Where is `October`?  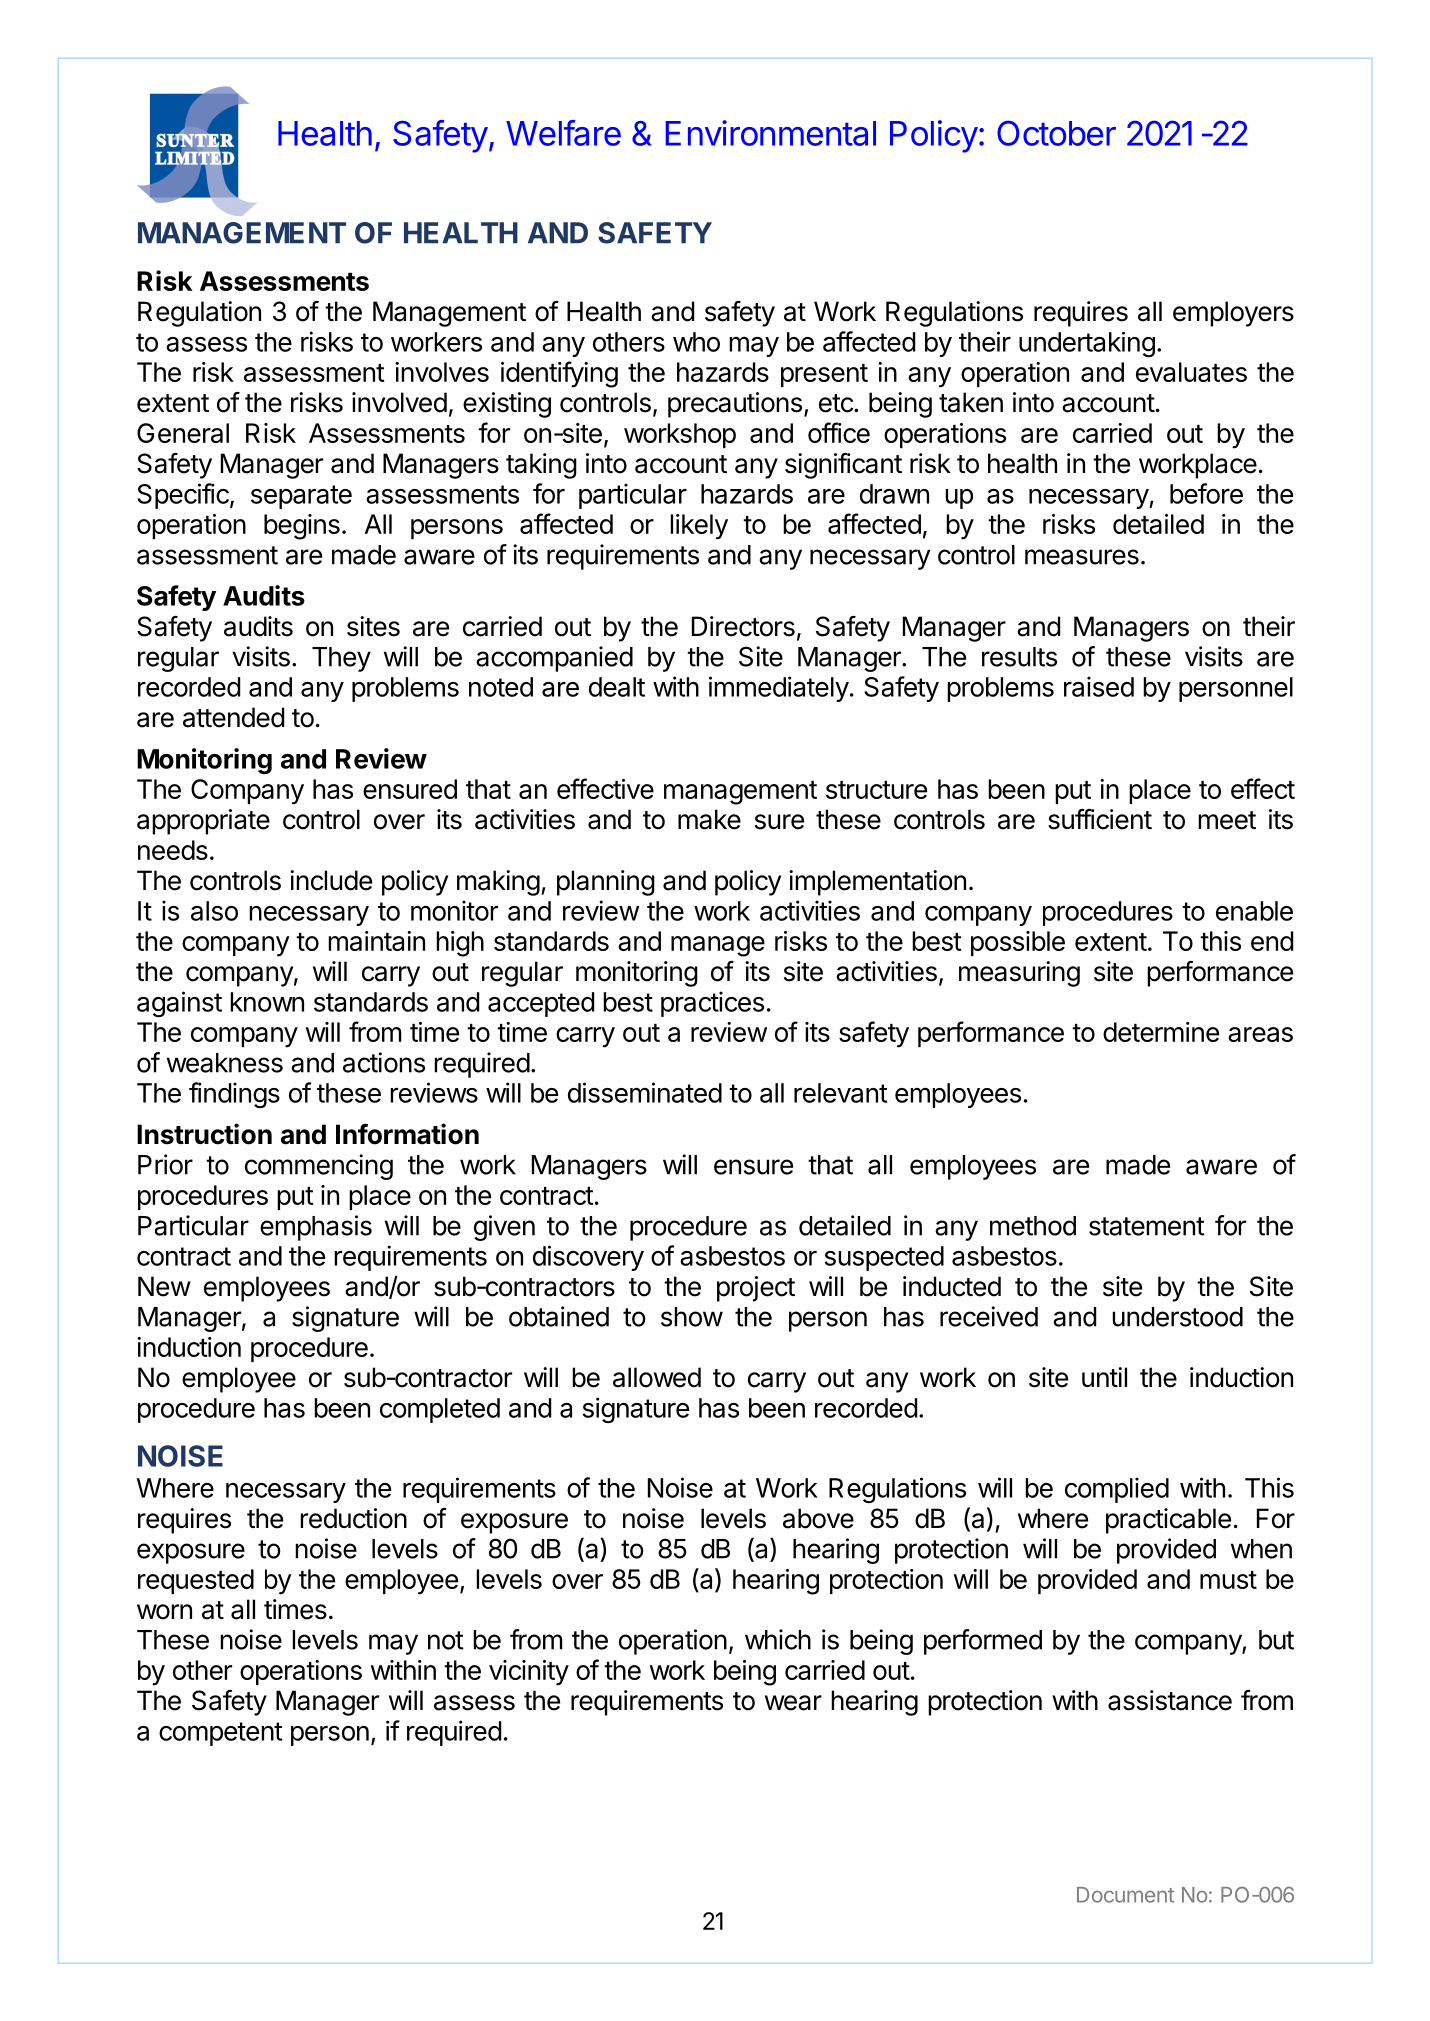
October is located at coordinates (1056, 133).
